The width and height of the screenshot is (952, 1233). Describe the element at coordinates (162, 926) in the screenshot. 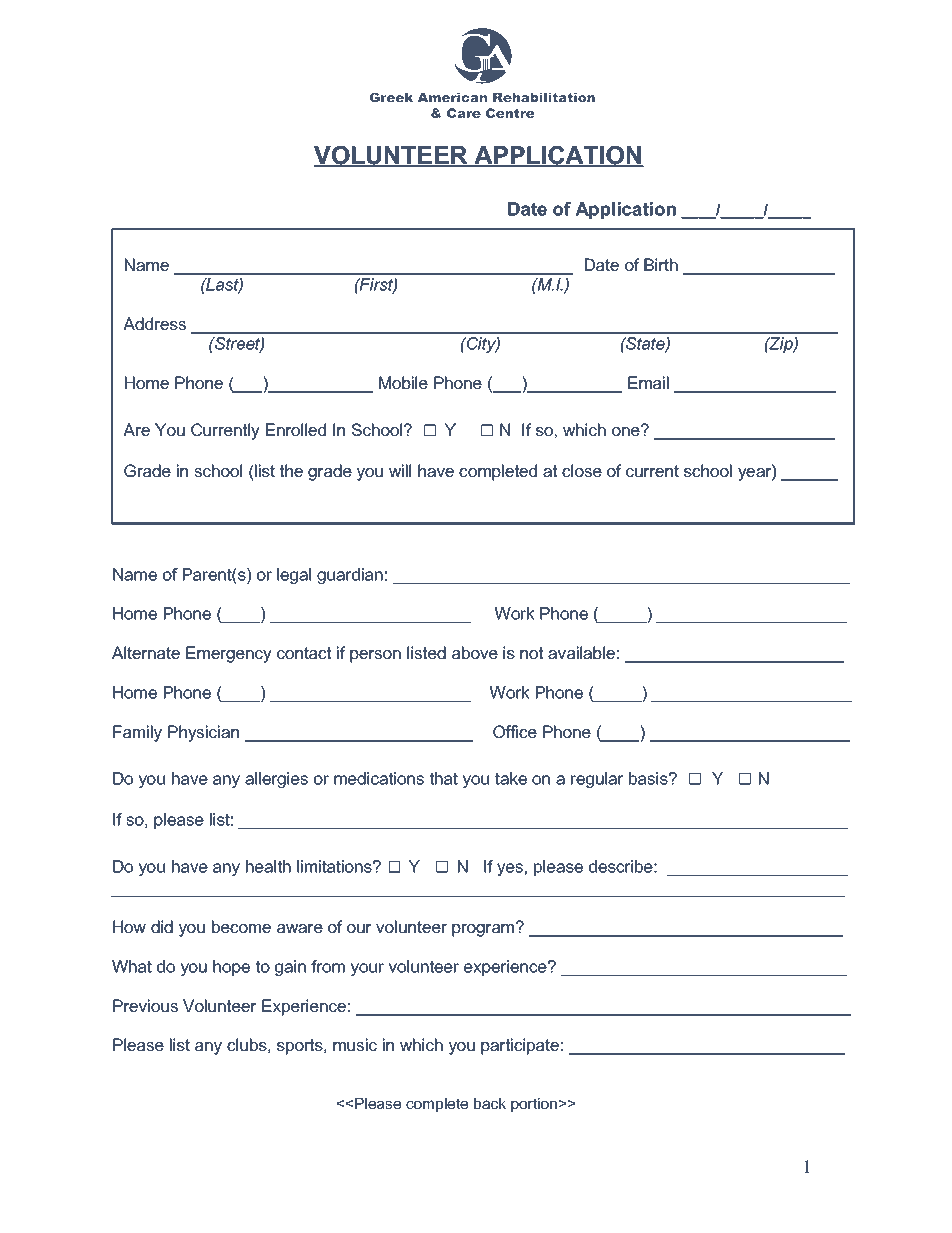

I see `did` at that location.
